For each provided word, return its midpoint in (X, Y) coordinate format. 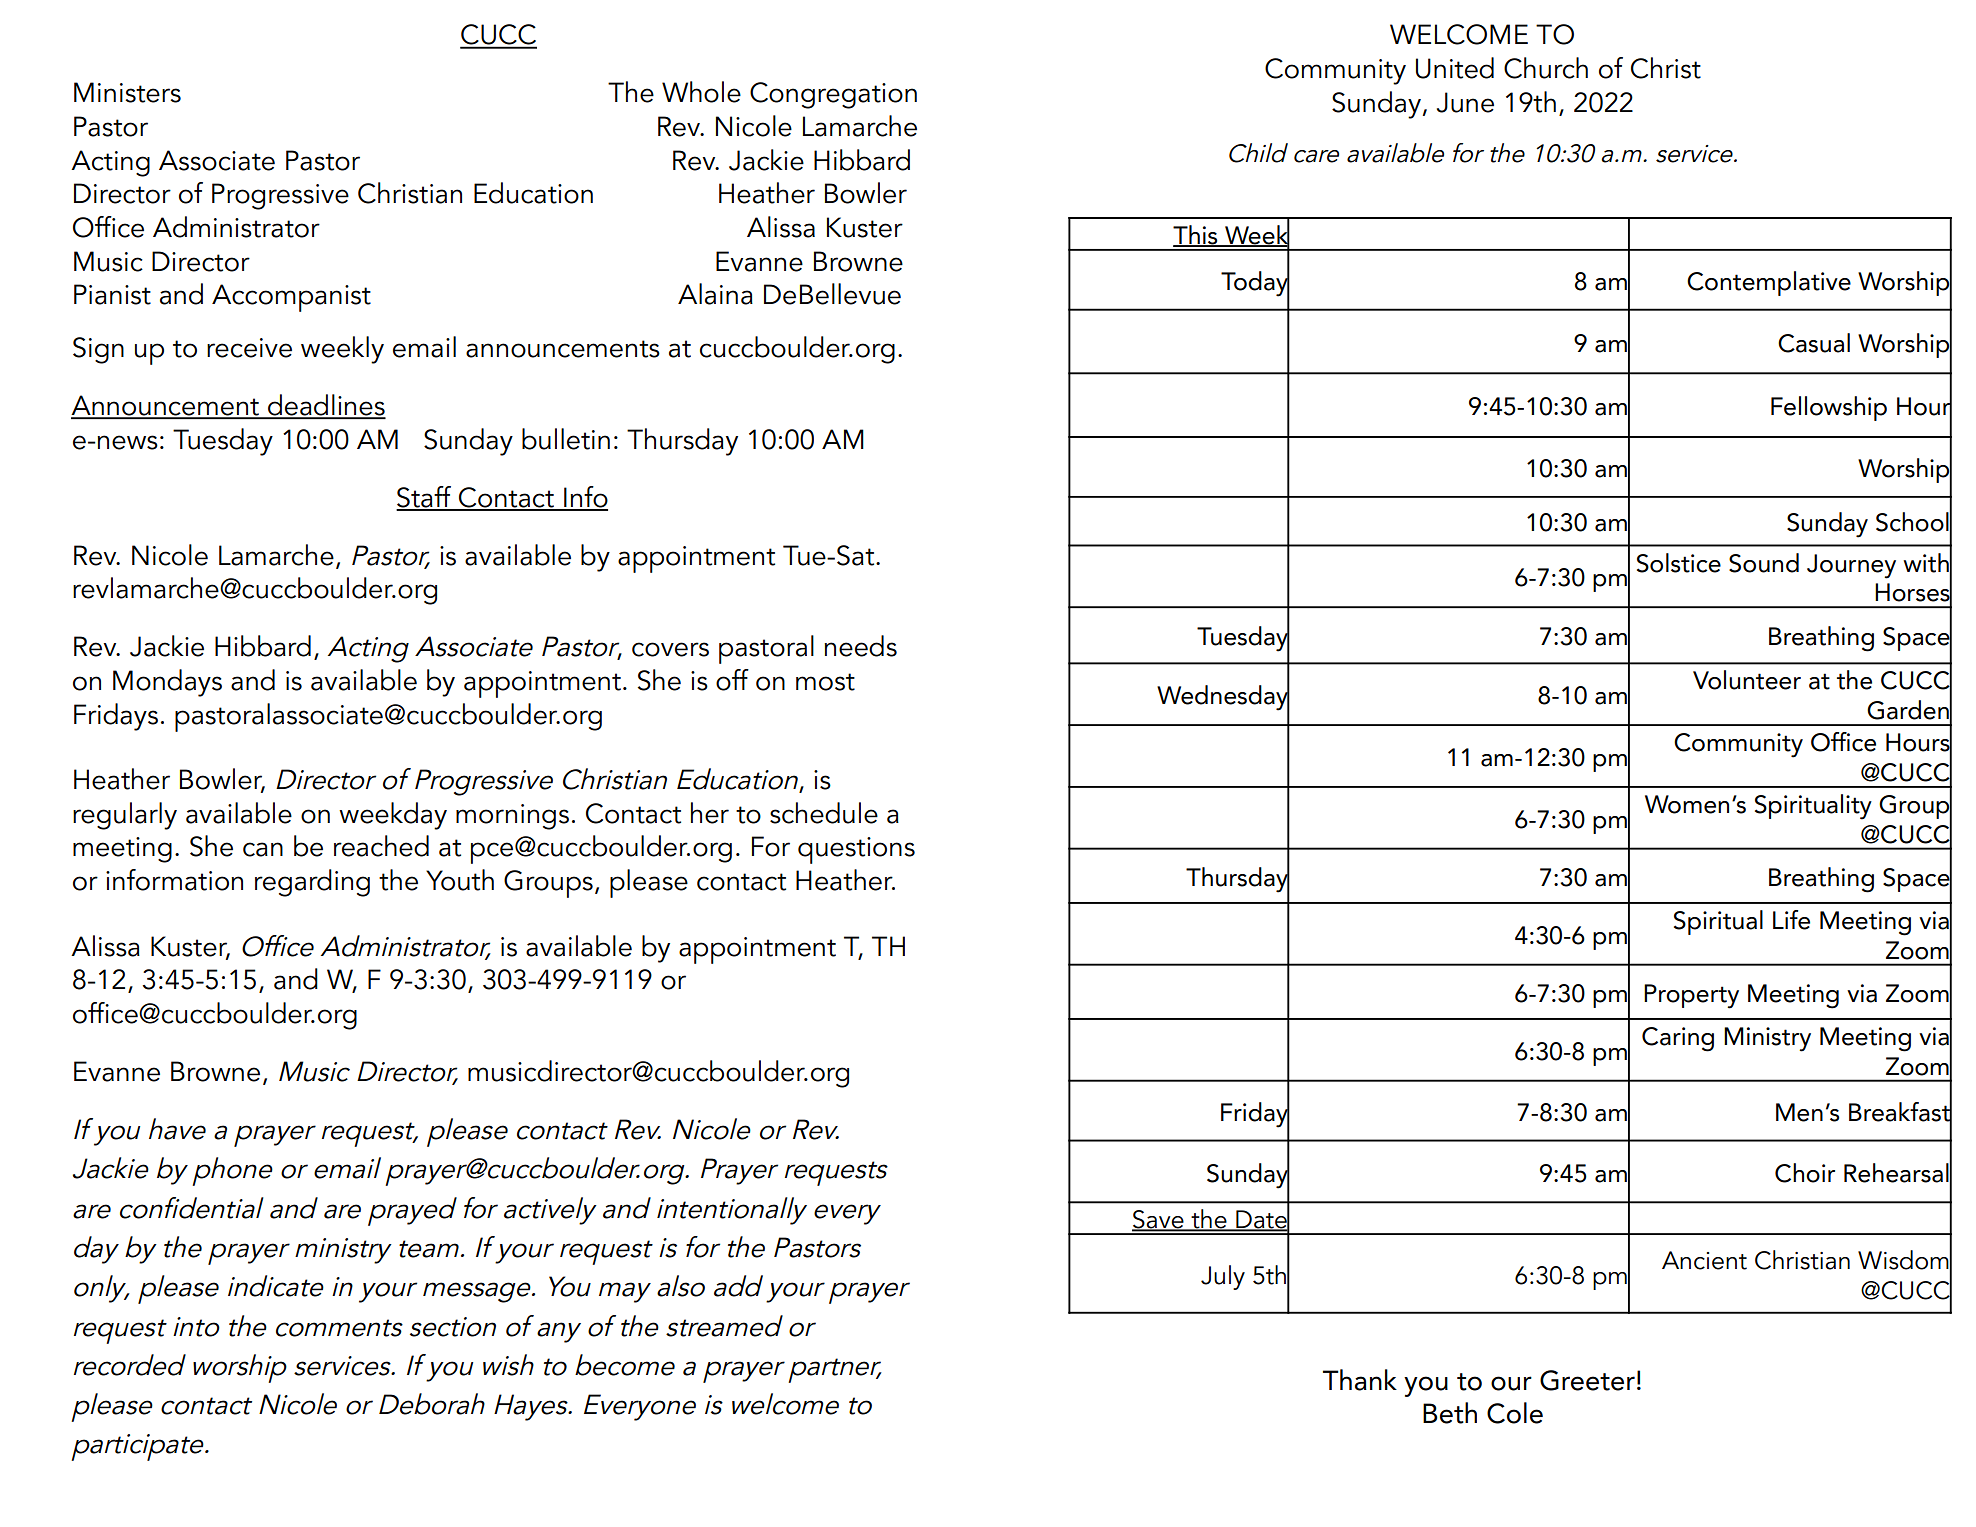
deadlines (326, 406)
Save (1159, 1220)
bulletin (566, 439)
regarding (312, 883)
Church (1546, 68)
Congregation (833, 95)
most (825, 682)
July (1223, 1277)
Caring (1678, 1039)
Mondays (167, 683)
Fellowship (1829, 408)
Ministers (127, 92)
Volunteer (1747, 680)
